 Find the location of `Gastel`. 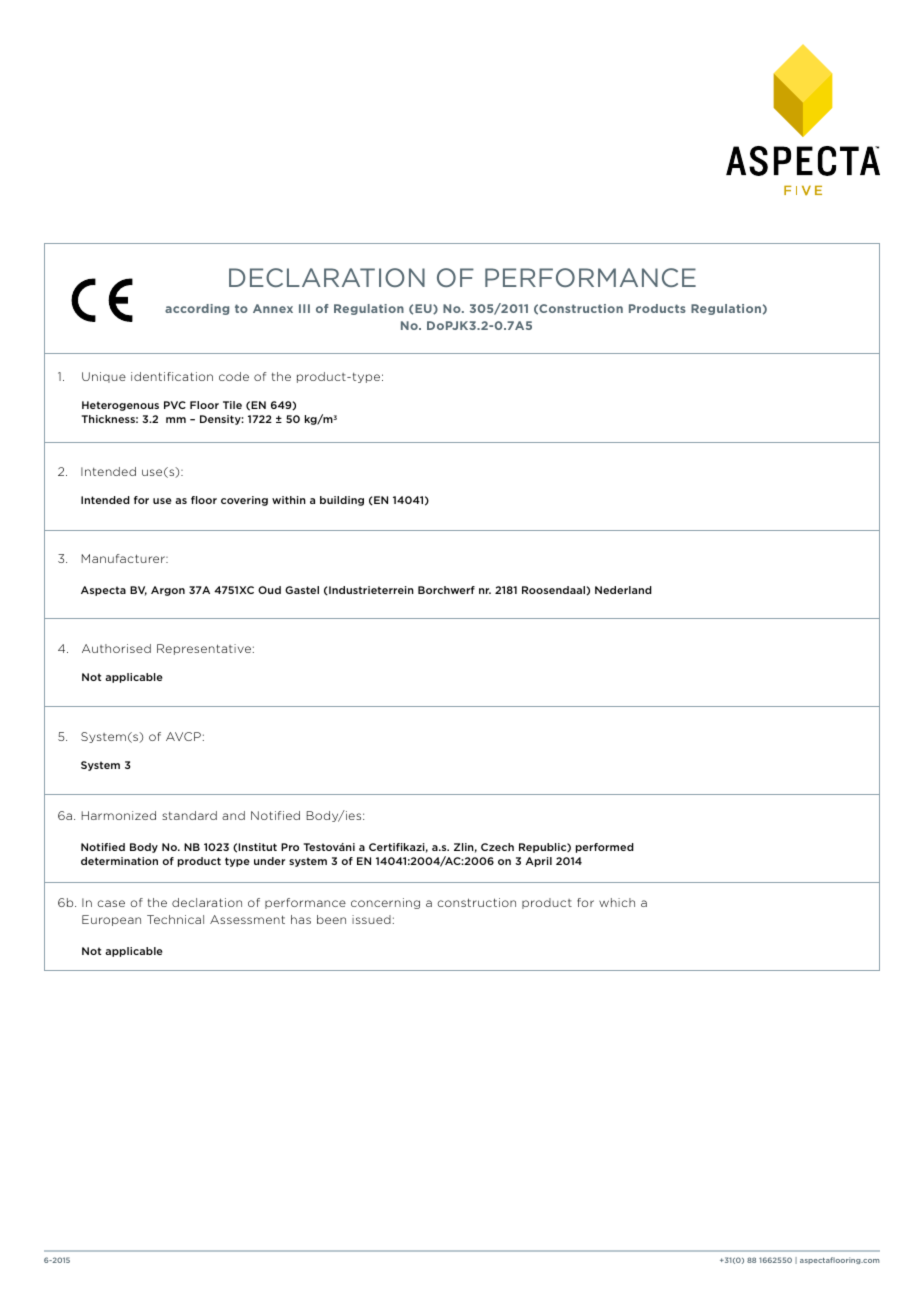

Gastel is located at coordinates (302, 590).
